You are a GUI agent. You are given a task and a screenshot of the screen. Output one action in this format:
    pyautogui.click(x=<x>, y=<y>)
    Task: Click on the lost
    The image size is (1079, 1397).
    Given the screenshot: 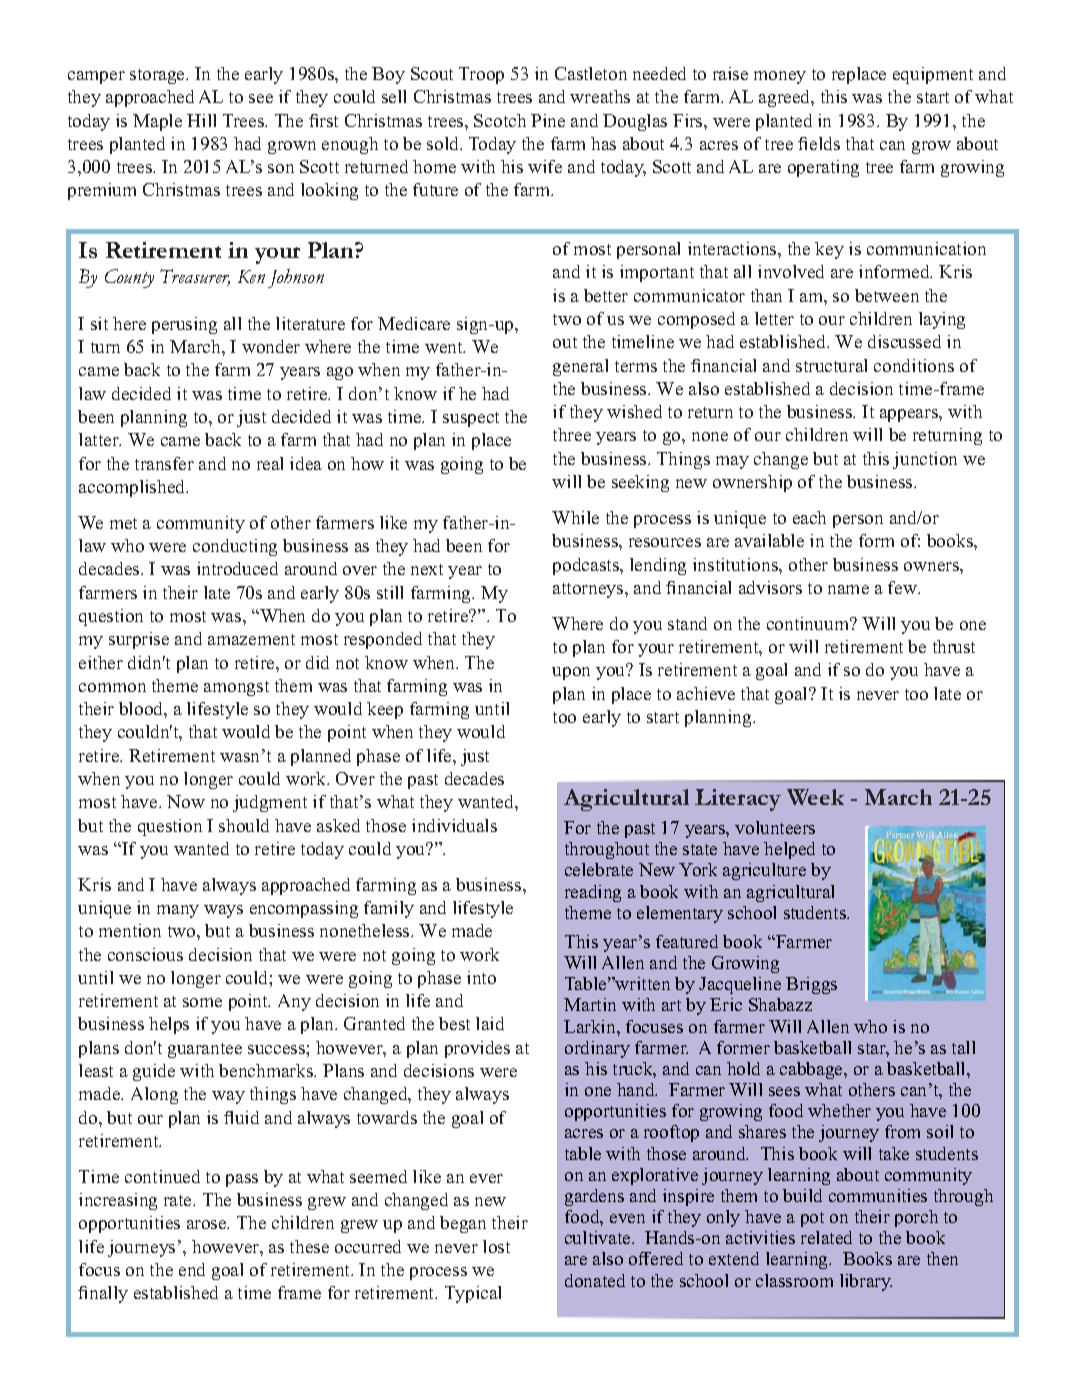 What is the action you would take?
    pyautogui.click(x=496, y=1246)
